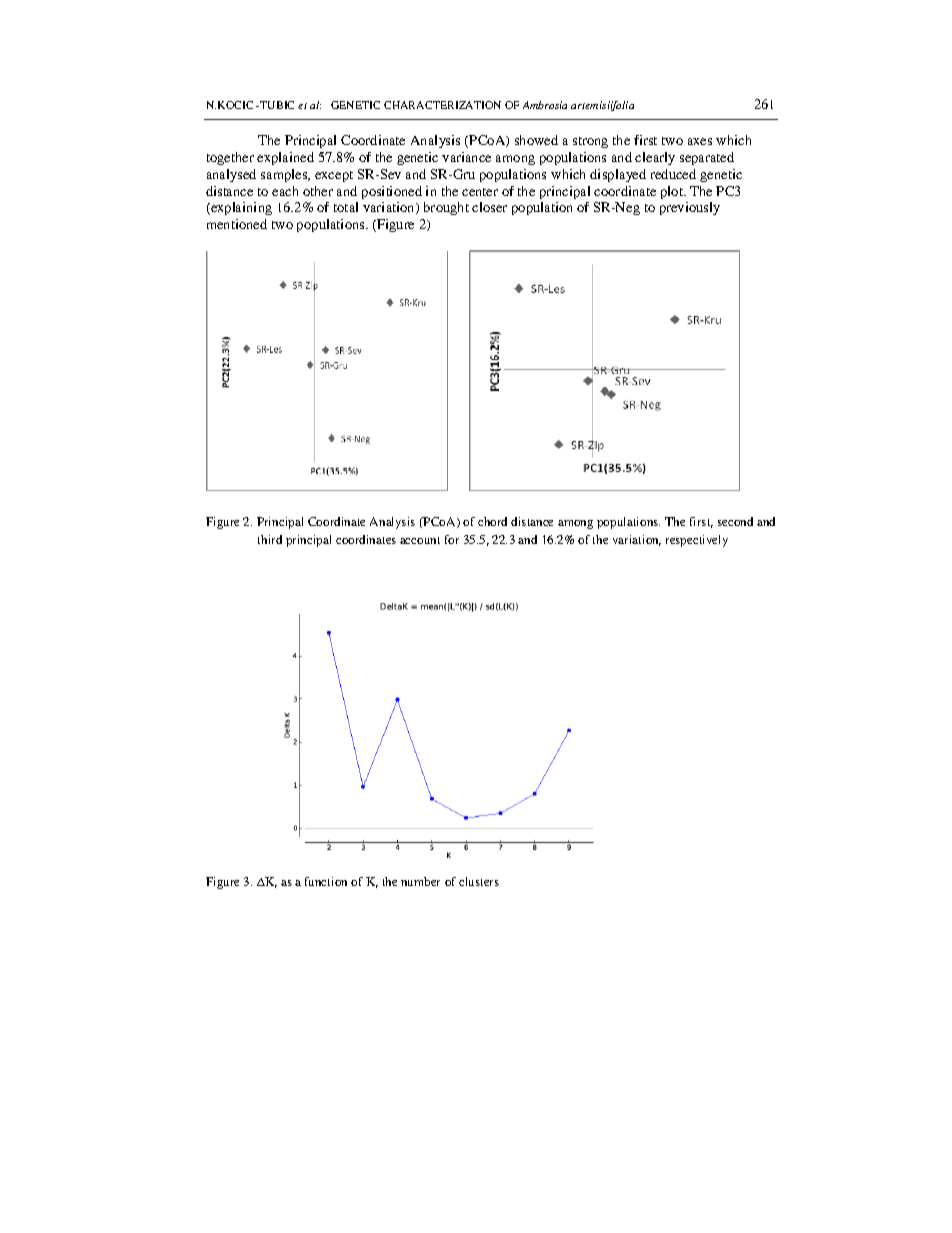  I want to click on clusters, so click(479, 881).
